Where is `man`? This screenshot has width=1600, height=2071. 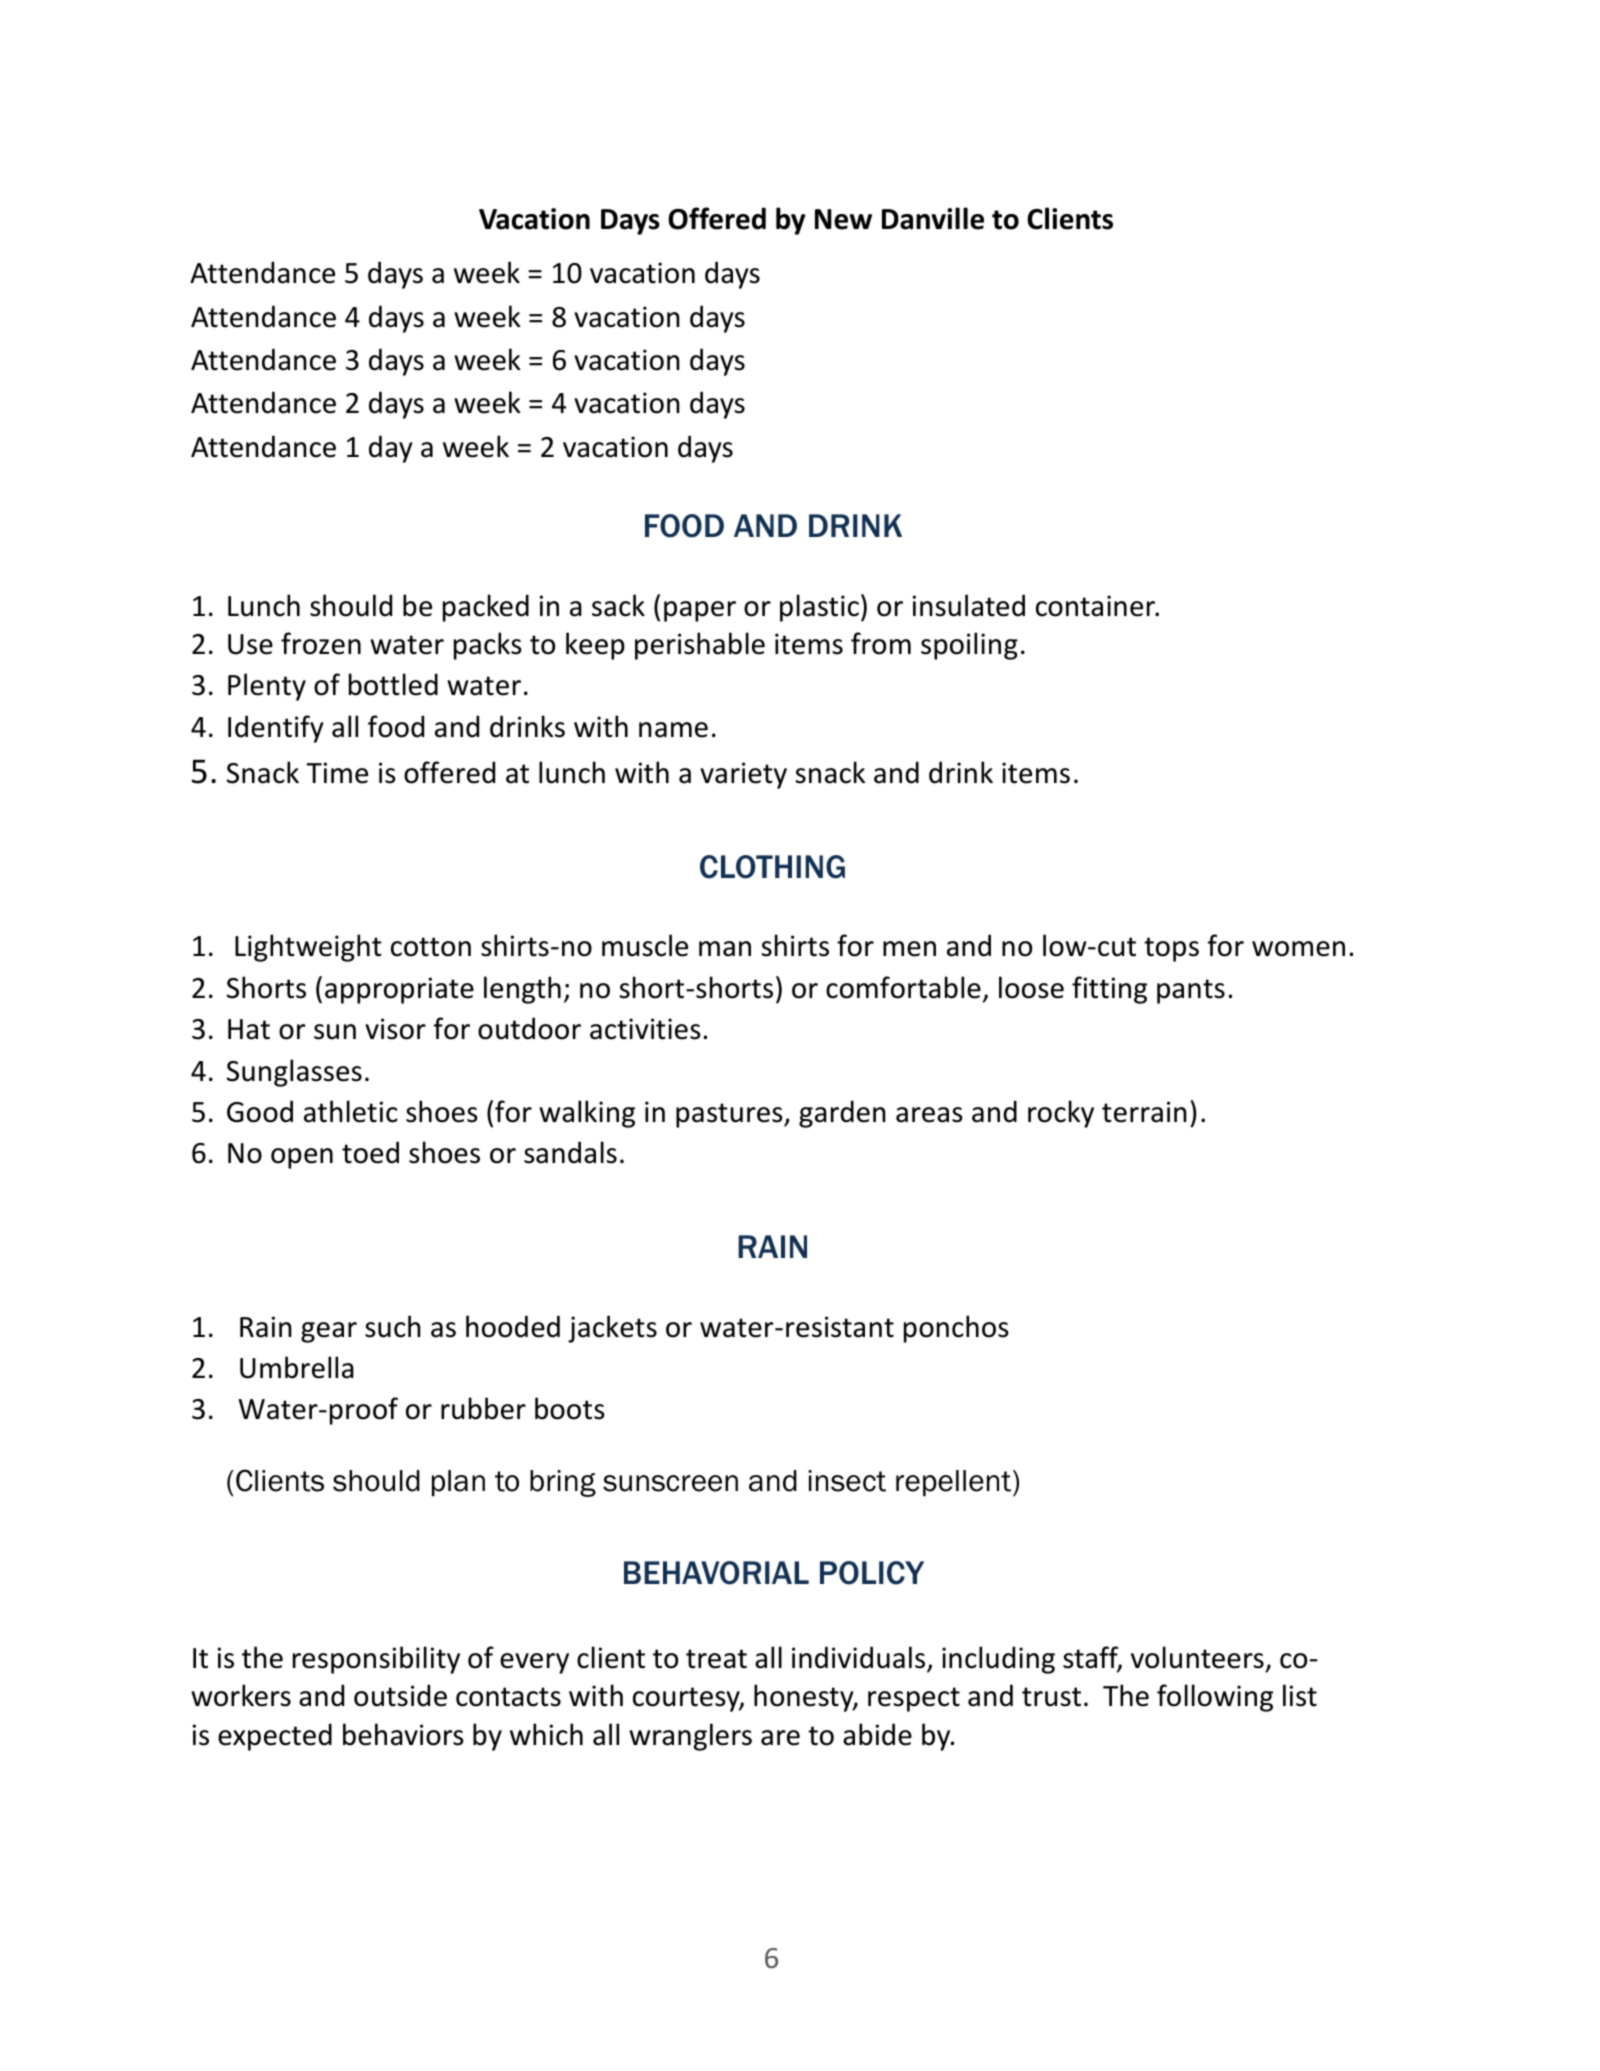
man is located at coordinates (725, 949).
